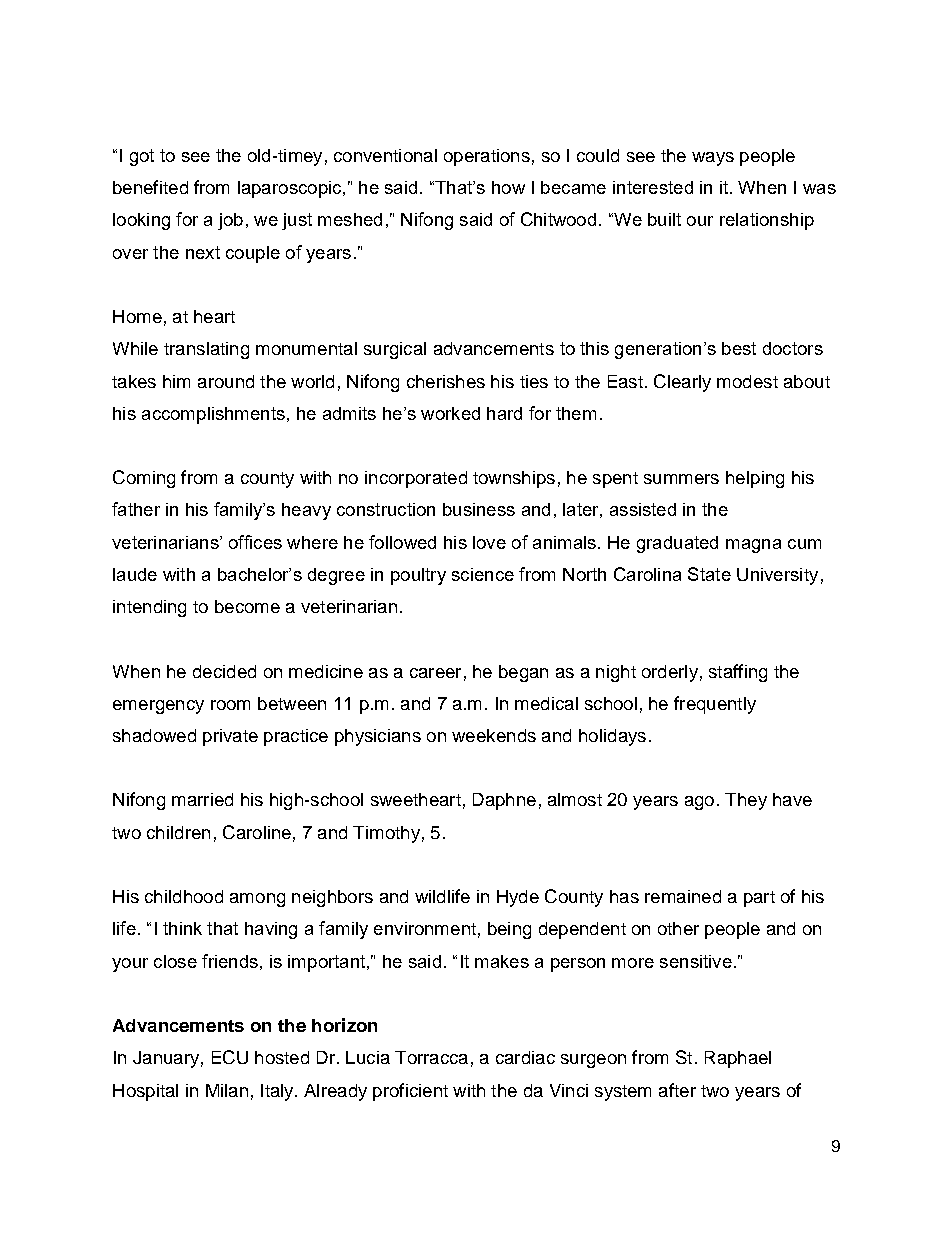 This image has height=1233, width=952. I want to click on science, so click(483, 574).
